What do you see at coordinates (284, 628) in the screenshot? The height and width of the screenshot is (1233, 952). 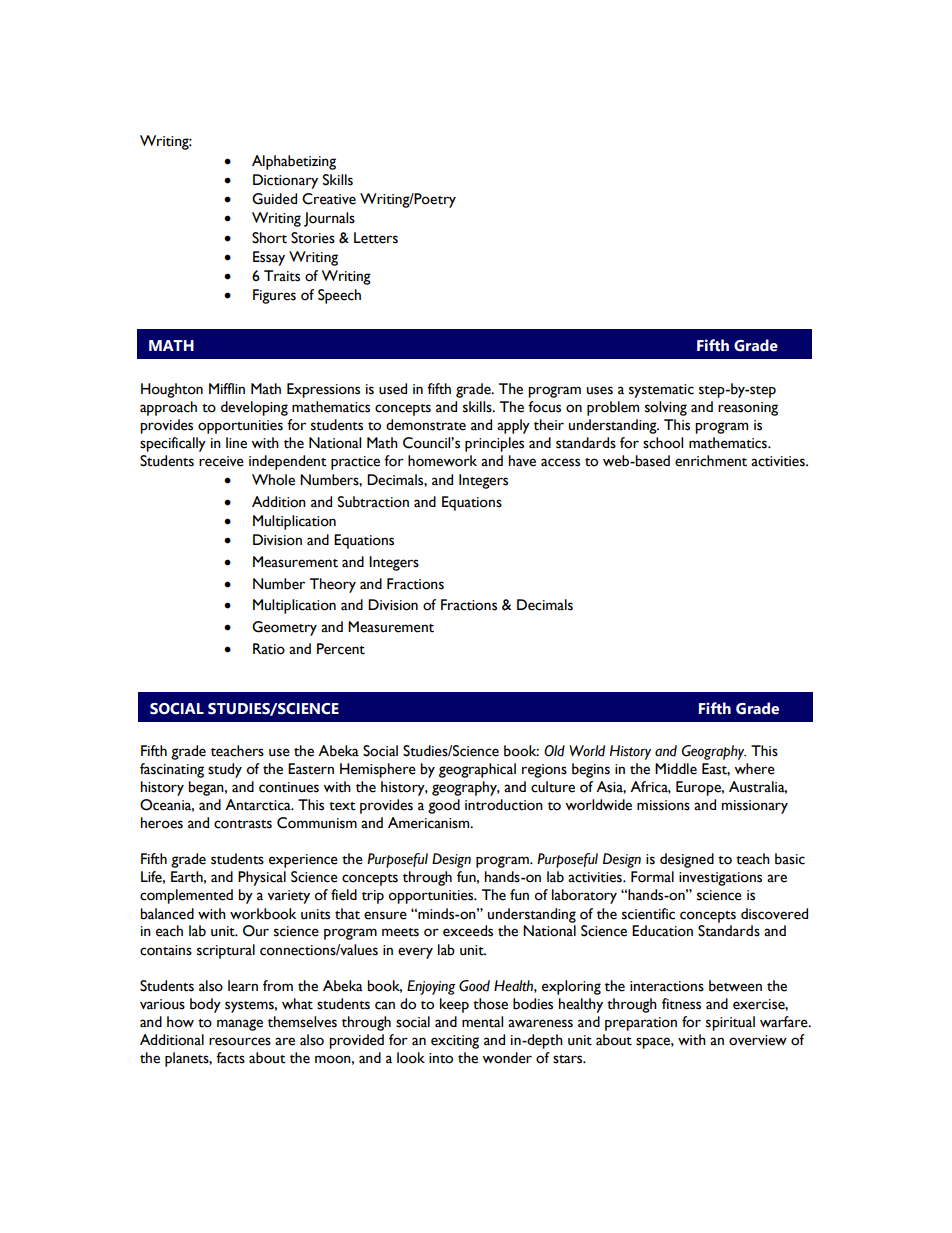 I see `Geometry` at bounding box center [284, 628].
